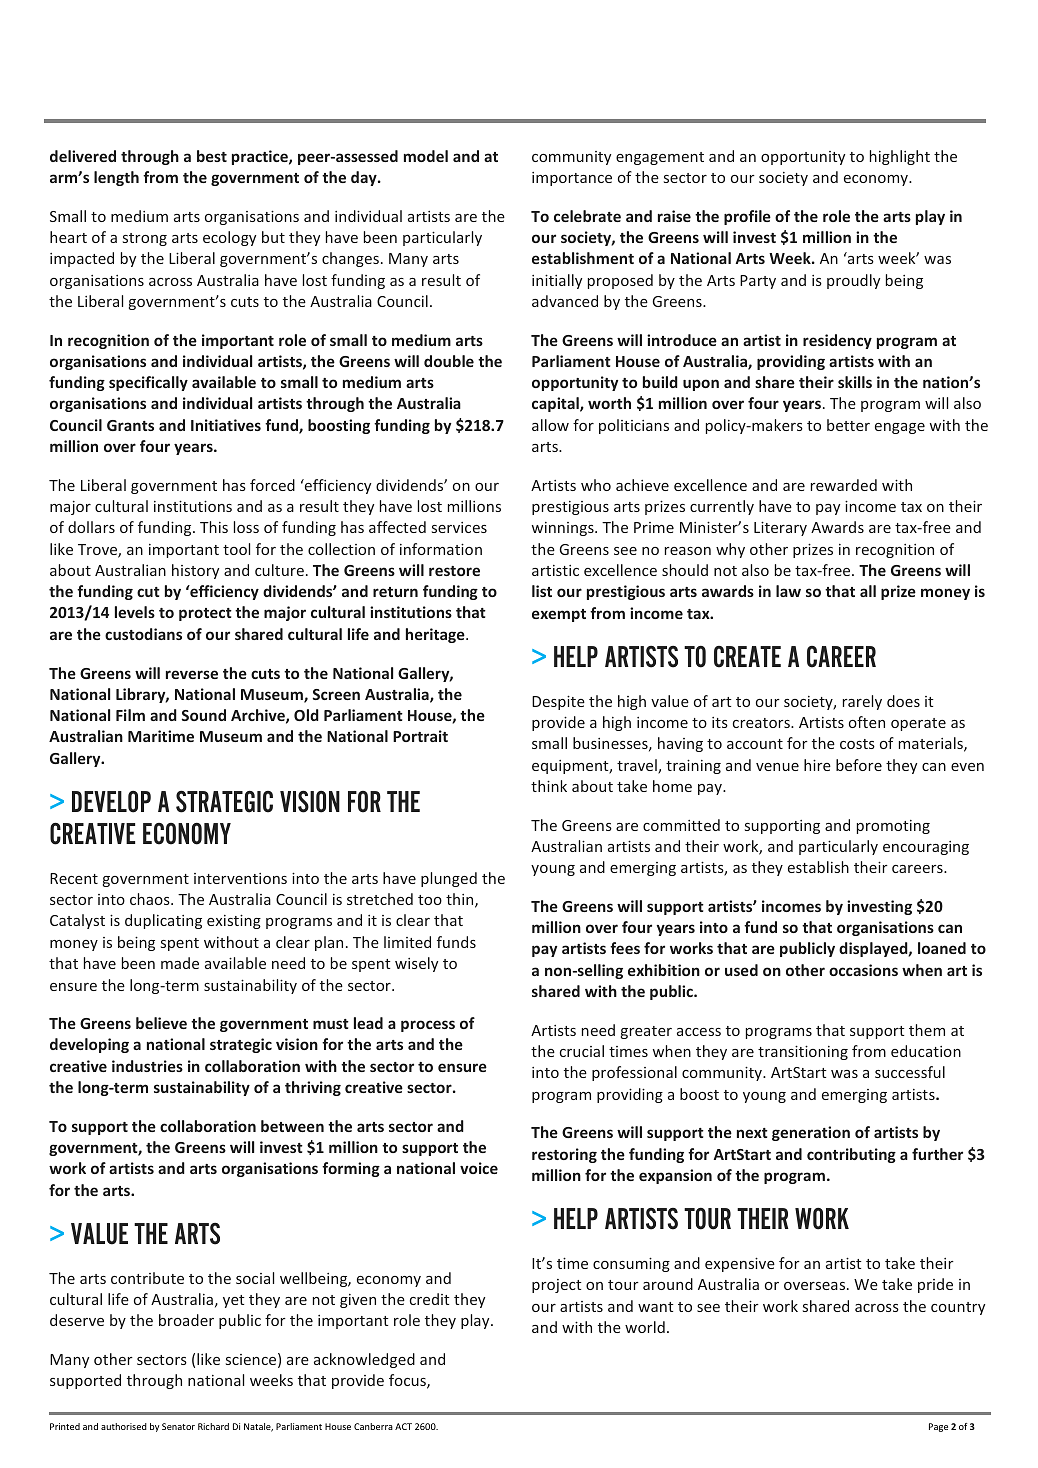  Describe the element at coordinates (572, 179) in the screenshot. I see `importance` at that location.
